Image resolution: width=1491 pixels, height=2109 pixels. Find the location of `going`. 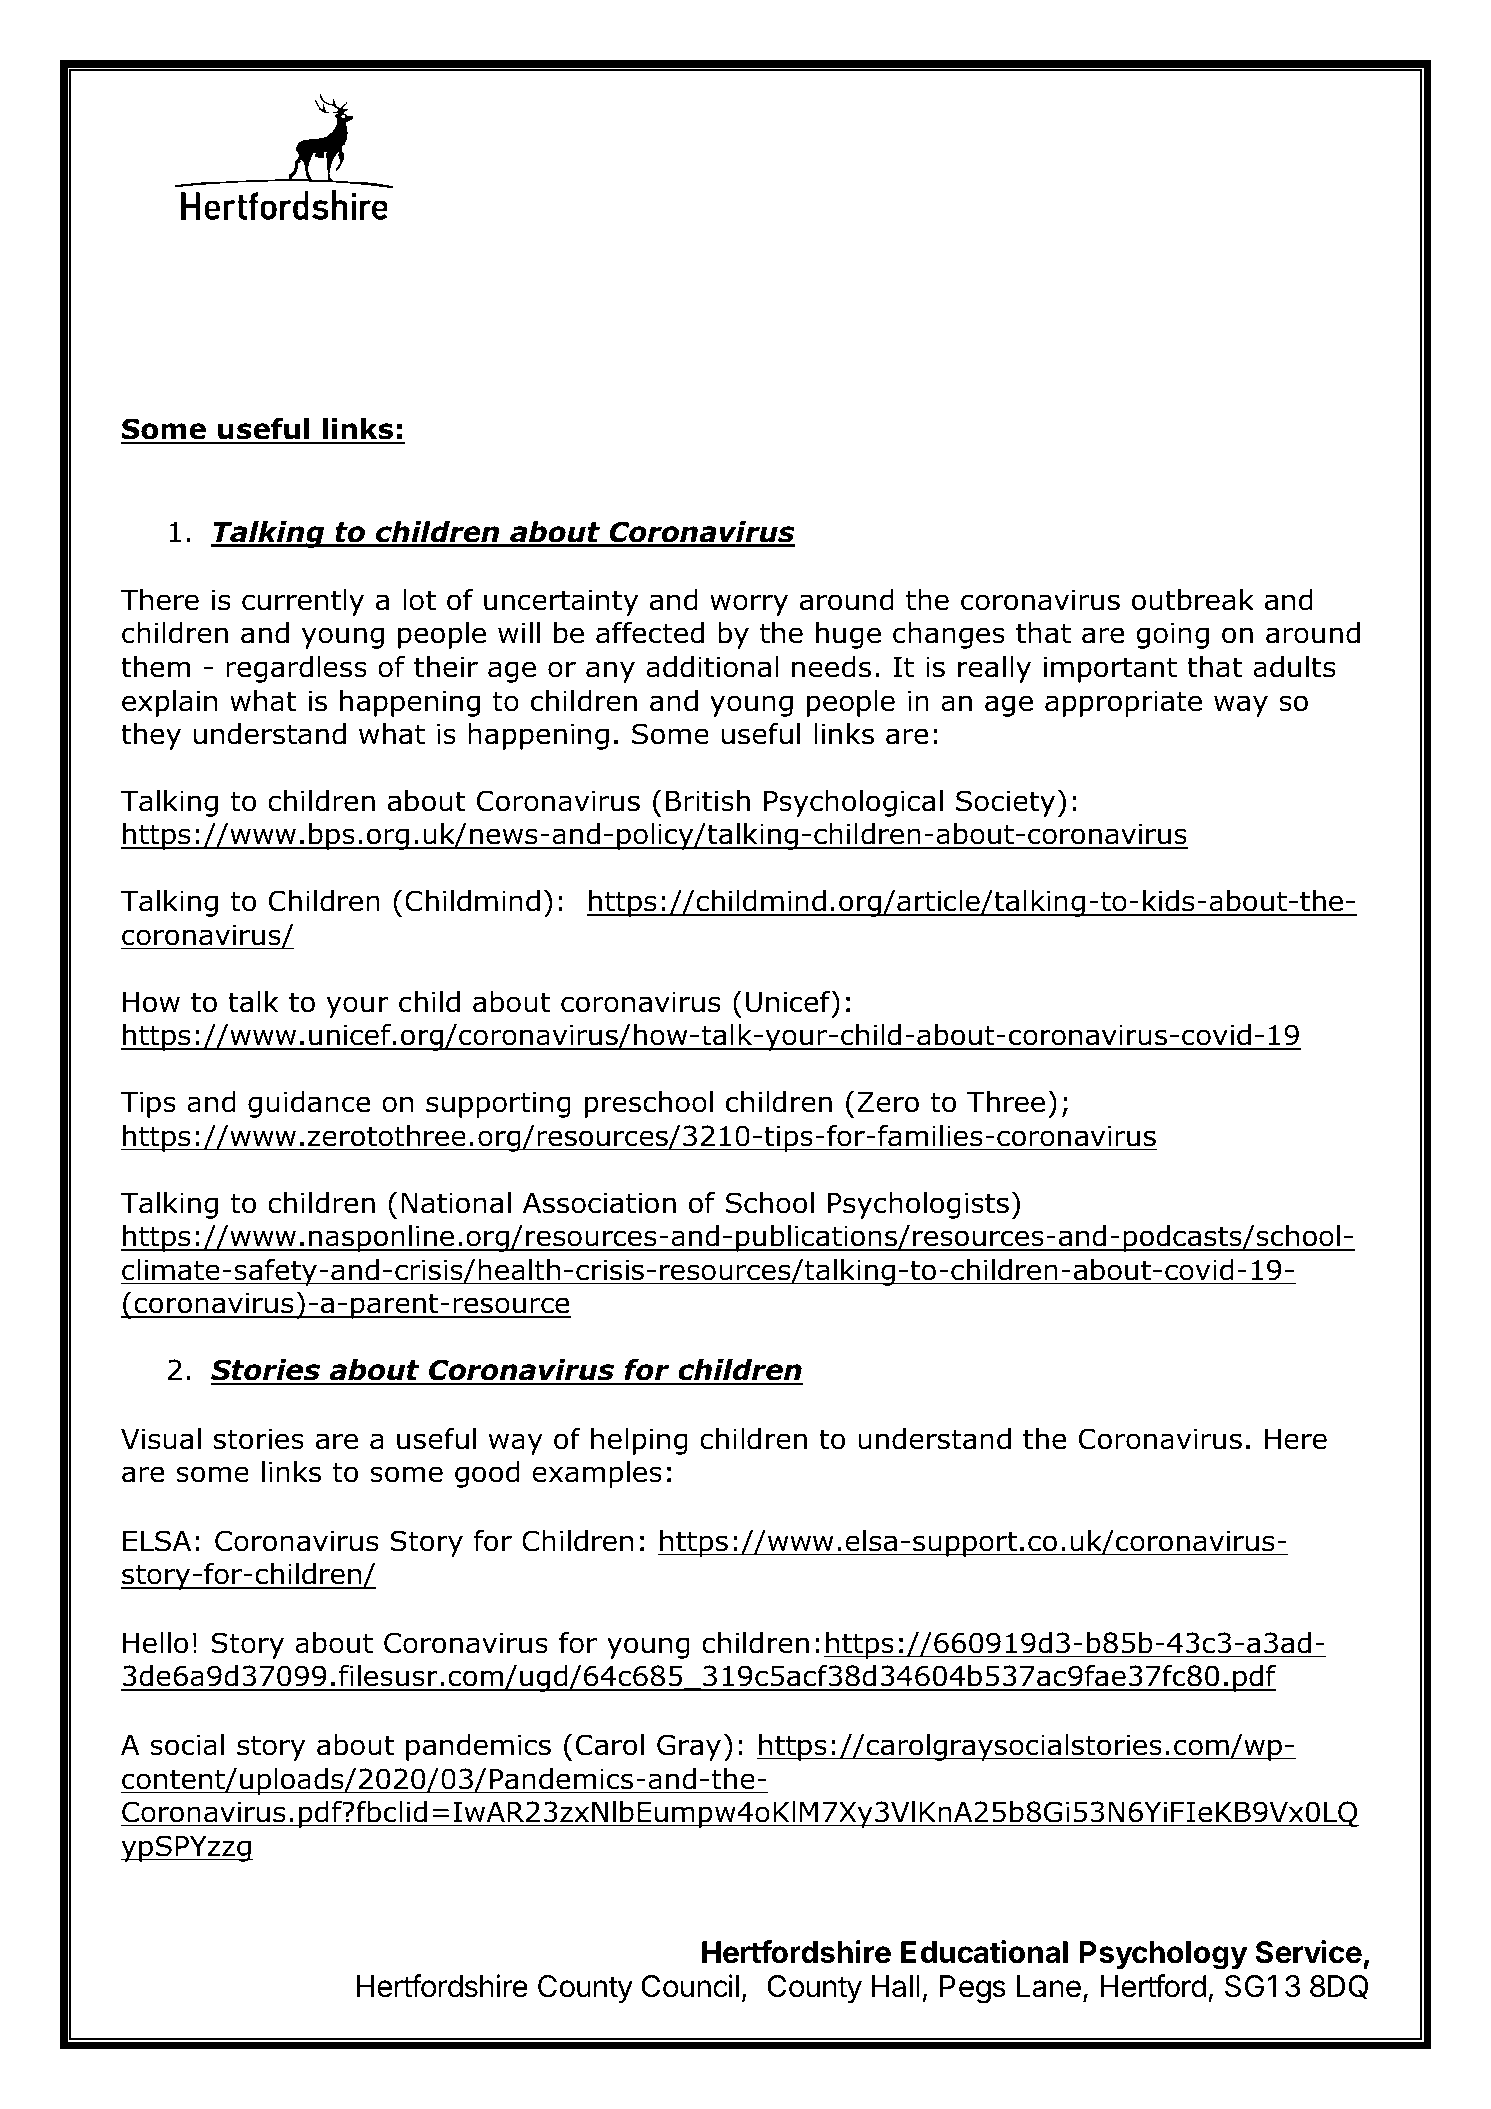

going is located at coordinates (1172, 635).
